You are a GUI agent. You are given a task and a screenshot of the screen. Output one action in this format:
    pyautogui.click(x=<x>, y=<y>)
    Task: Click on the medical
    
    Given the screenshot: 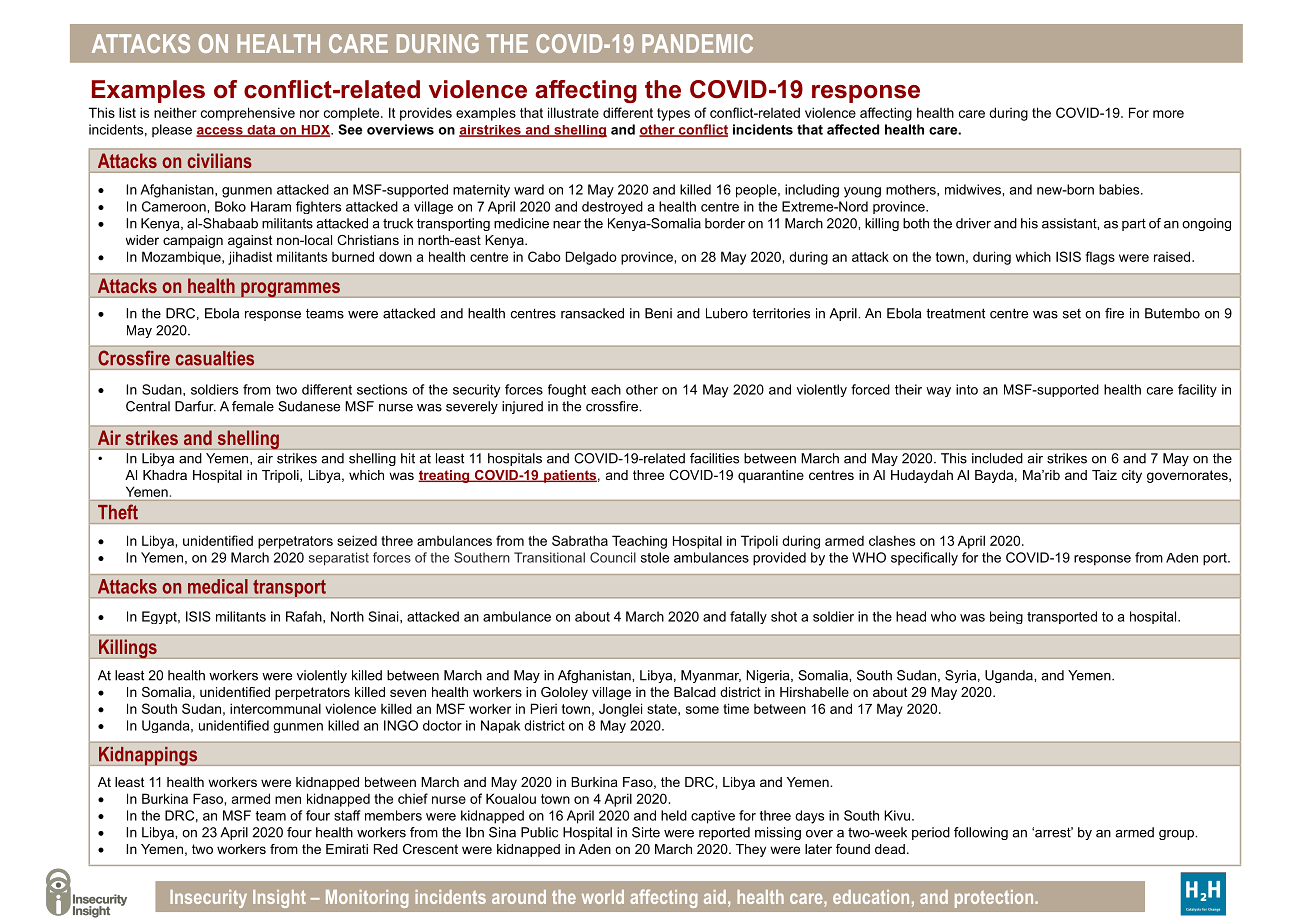 What is the action you would take?
    pyautogui.click(x=218, y=586)
